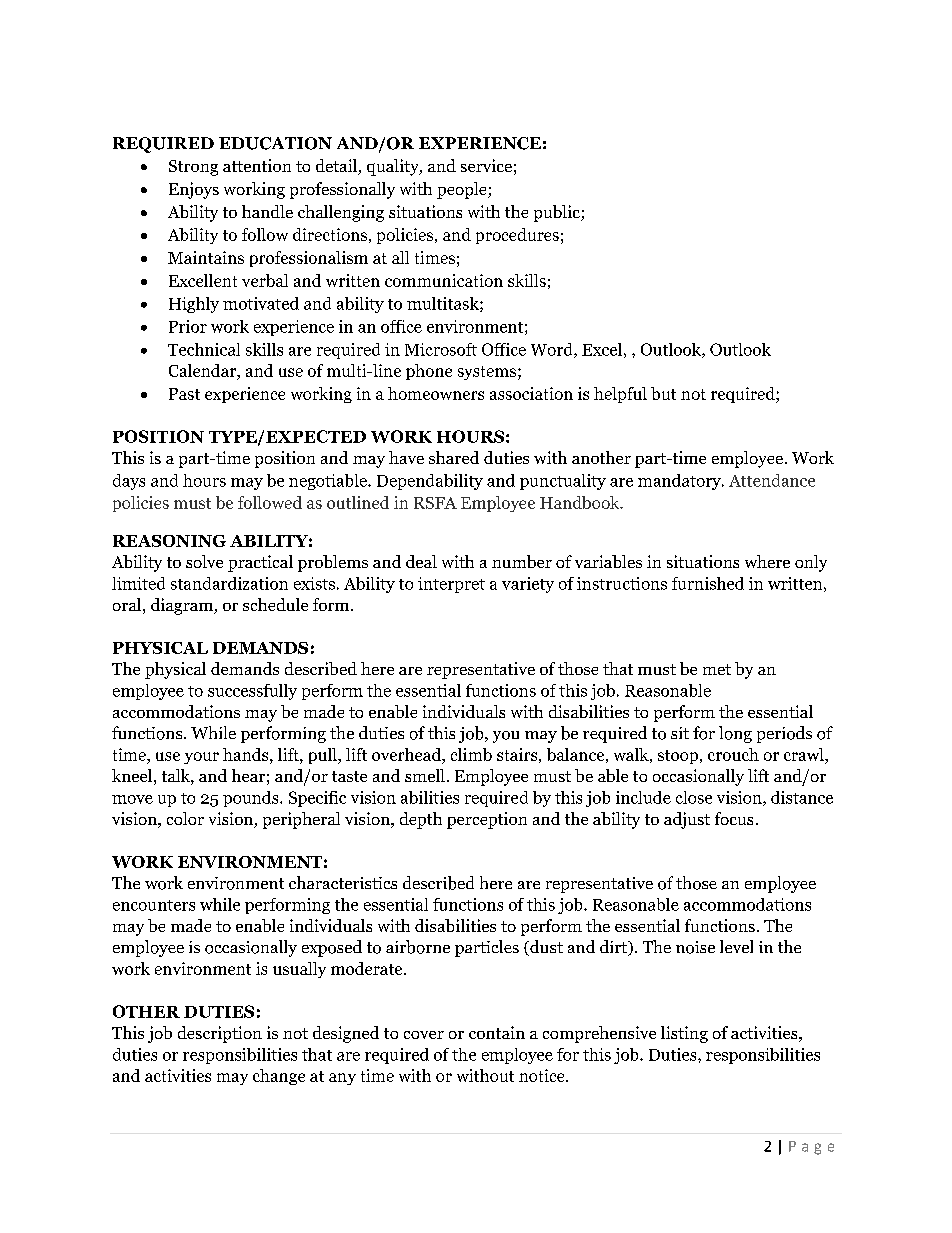  What do you see at coordinates (436, 393) in the screenshot?
I see `homeowners` at bounding box center [436, 393].
